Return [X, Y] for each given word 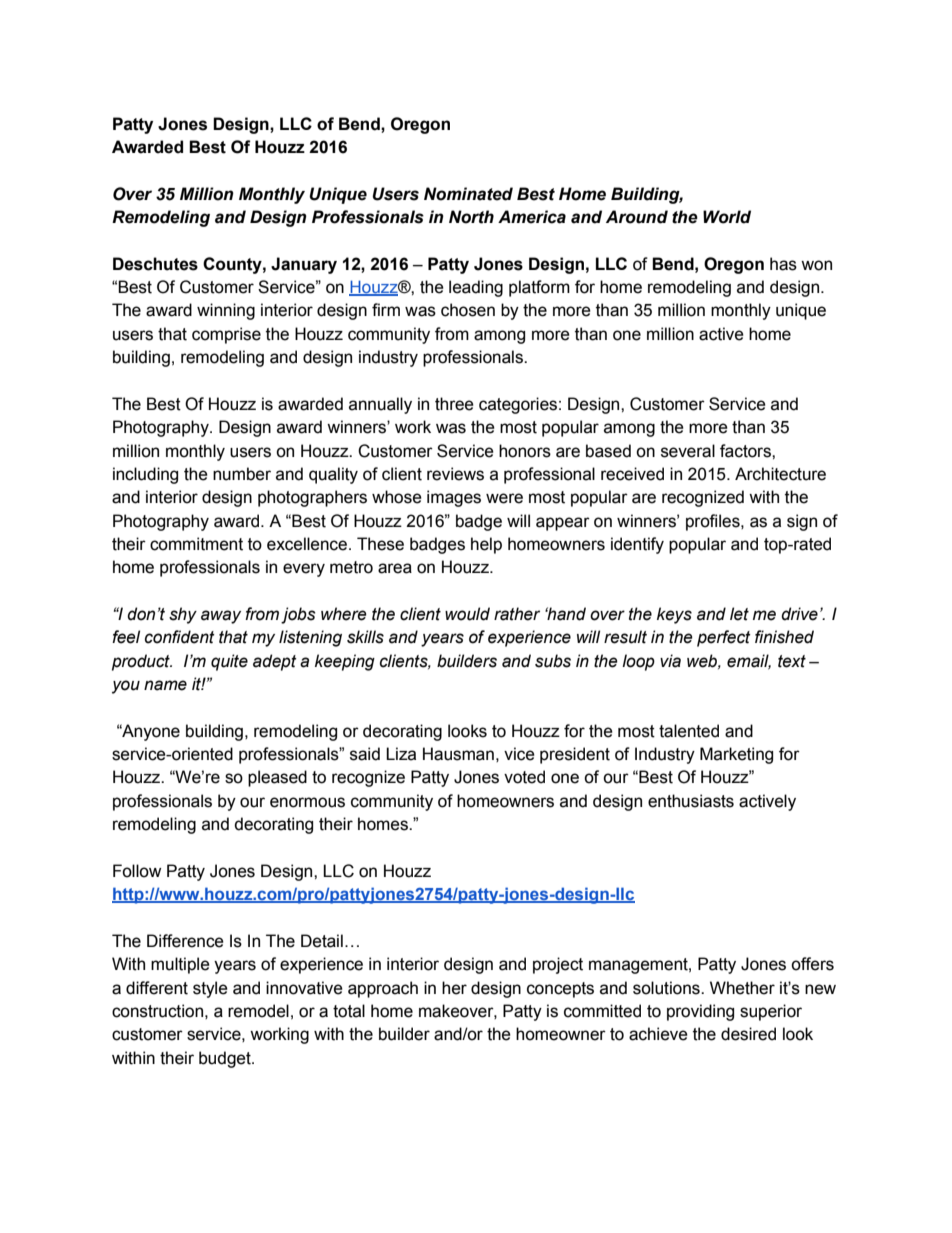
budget [226, 1059]
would [467, 614]
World [727, 217]
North [471, 217]
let [739, 614]
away [221, 617]
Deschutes [155, 264]
